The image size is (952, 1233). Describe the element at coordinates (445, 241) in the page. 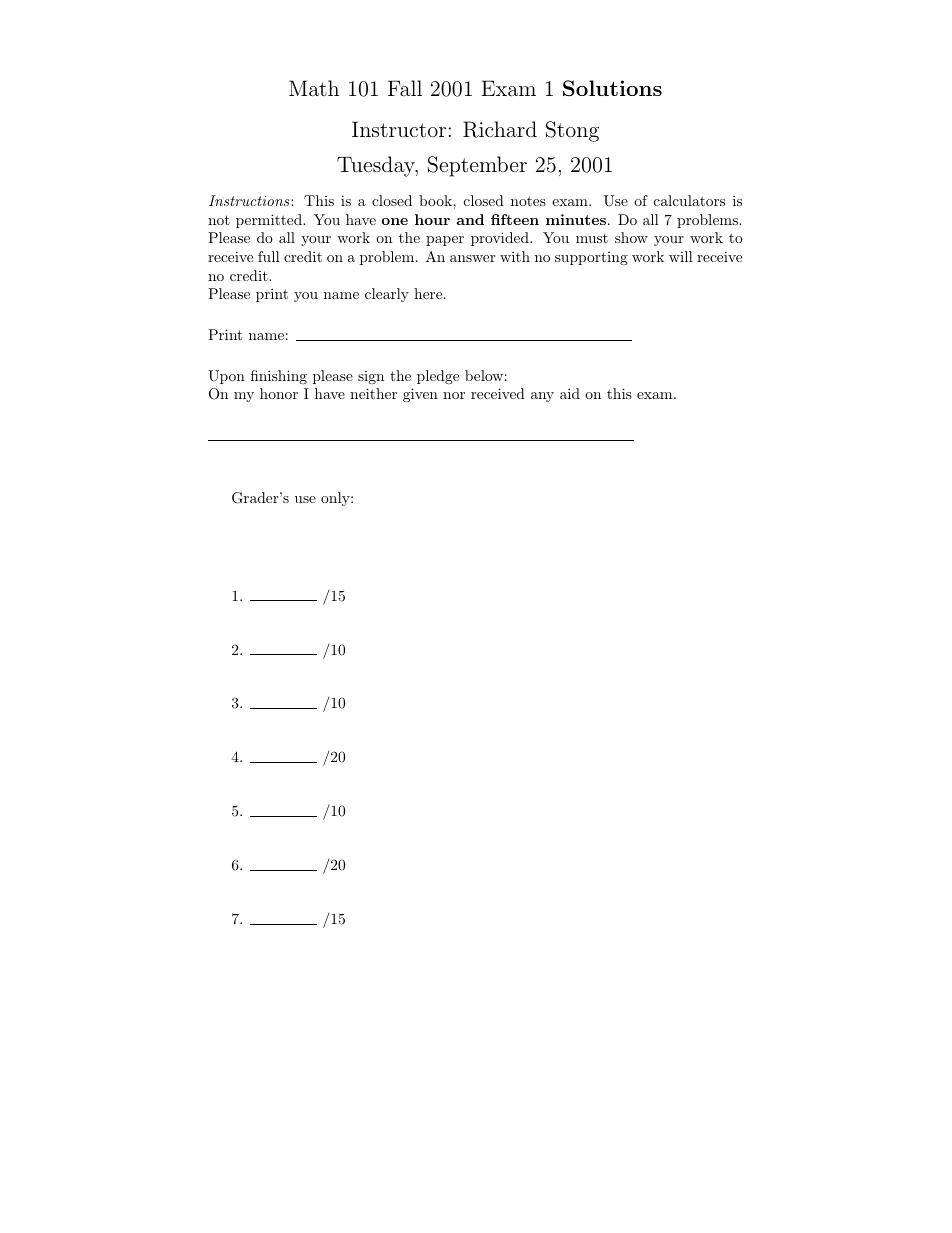

I see `paper` at that location.
